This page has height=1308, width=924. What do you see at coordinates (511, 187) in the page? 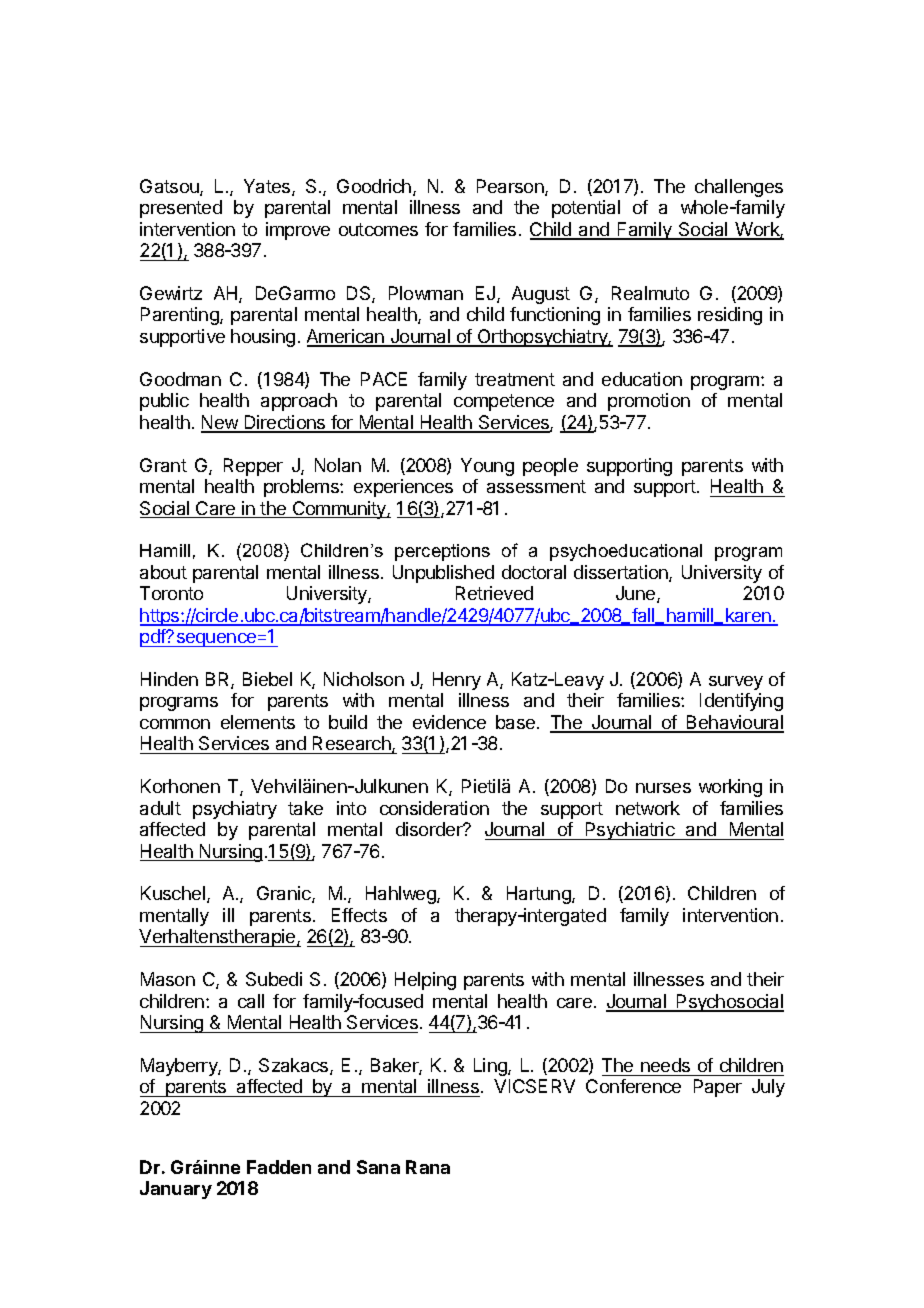
I see `Pearson` at bounding box center [511, 187].
